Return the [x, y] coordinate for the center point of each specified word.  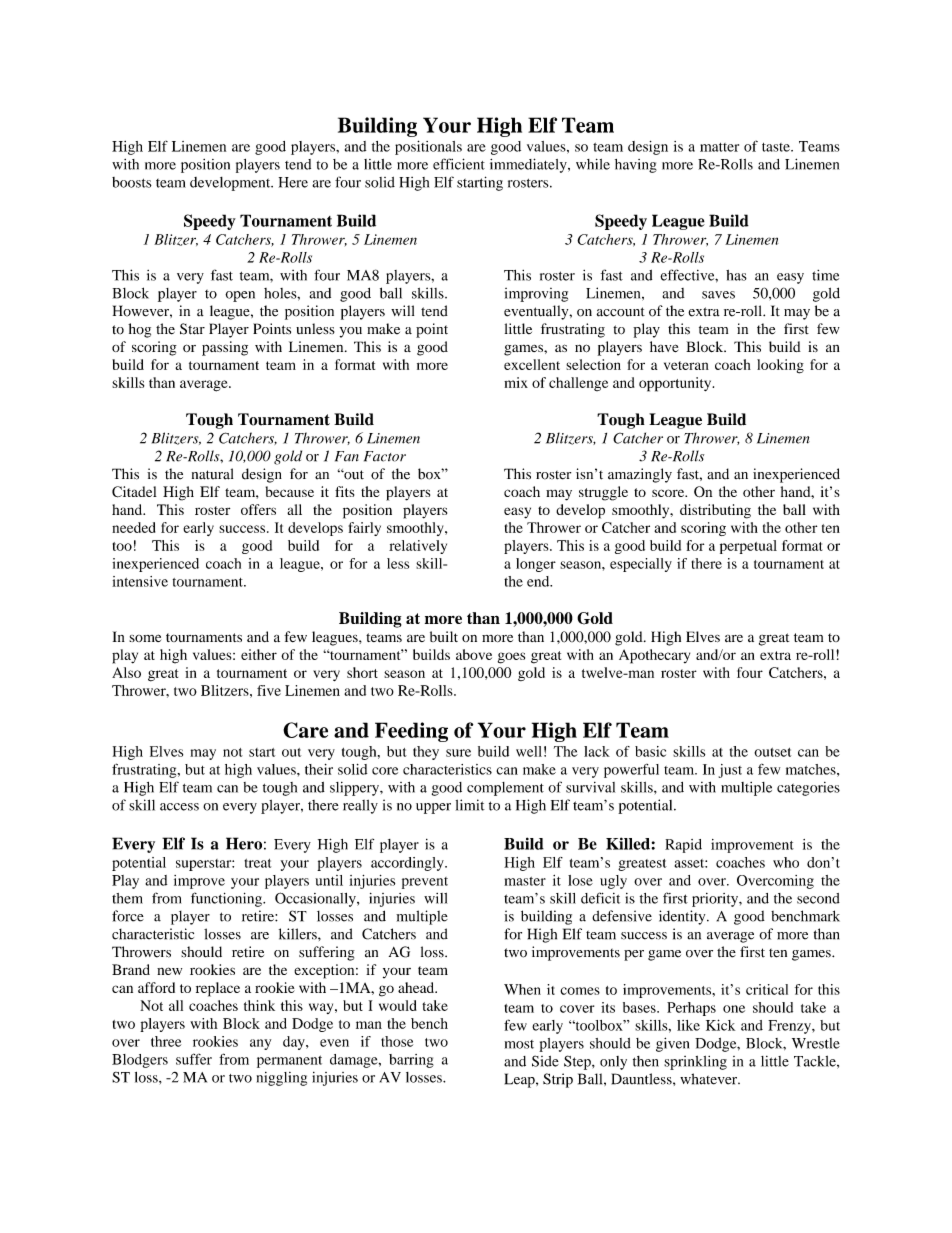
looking [780, 366]
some [145, 638]
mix [516, 382]
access [179, 807]
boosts [132, 182]
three [166, 1041]
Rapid [683, 846]
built [444, 636]
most [519, 1044]
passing [225, 348]
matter [719, 147]
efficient [459, 164]
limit [470, 805]
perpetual [748, 547]
